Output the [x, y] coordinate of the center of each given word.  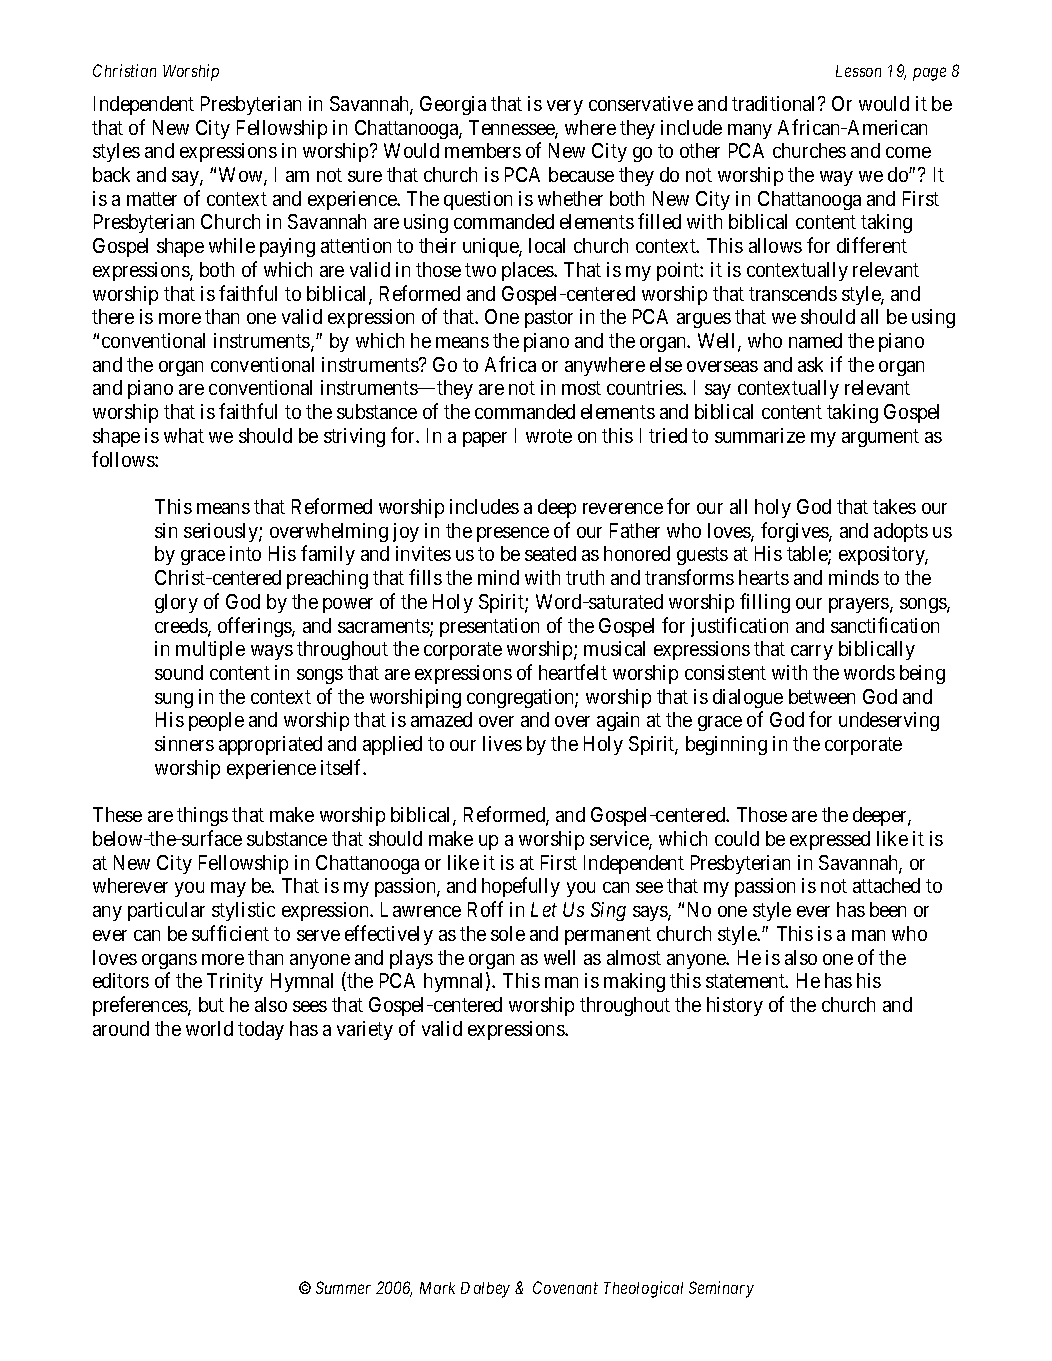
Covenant [565, 1287]
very [565, 107]
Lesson [858, 71]
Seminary [721, 1289]
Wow [242, 176]
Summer [343, 1287]
